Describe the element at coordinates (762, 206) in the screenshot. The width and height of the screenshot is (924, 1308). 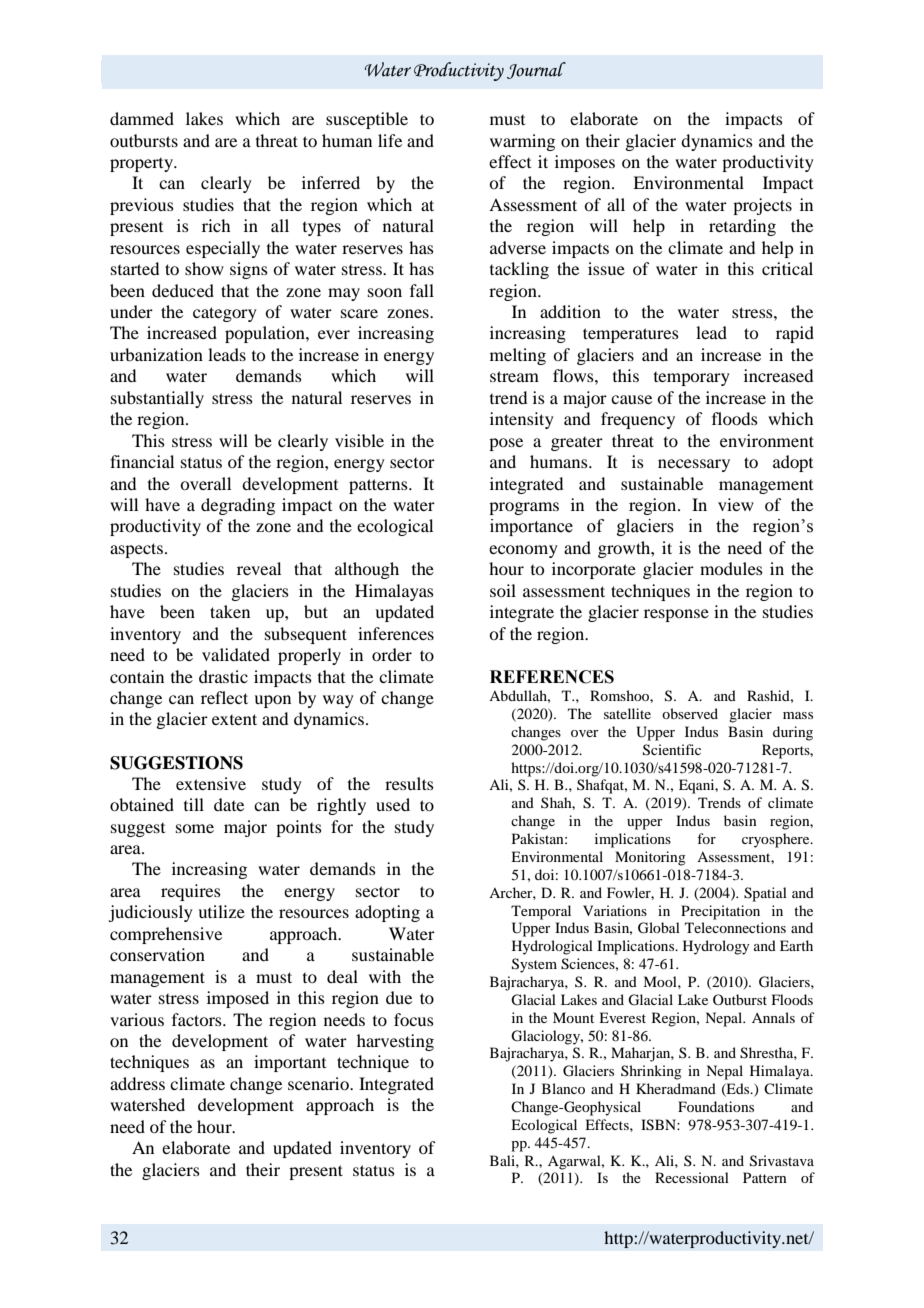
I see `projects` at that location.
